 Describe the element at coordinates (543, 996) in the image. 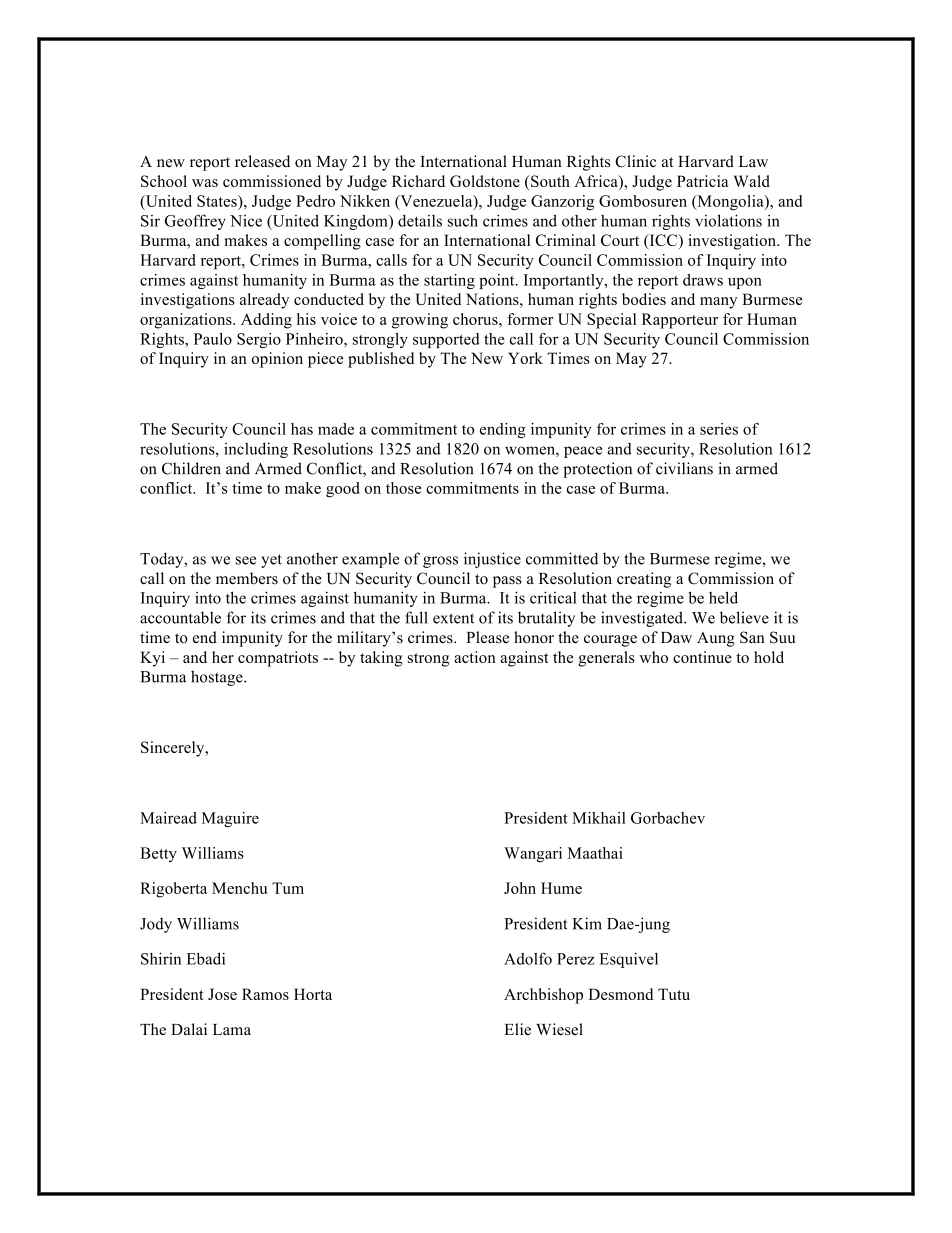

I see `Archbishop` at that location.
